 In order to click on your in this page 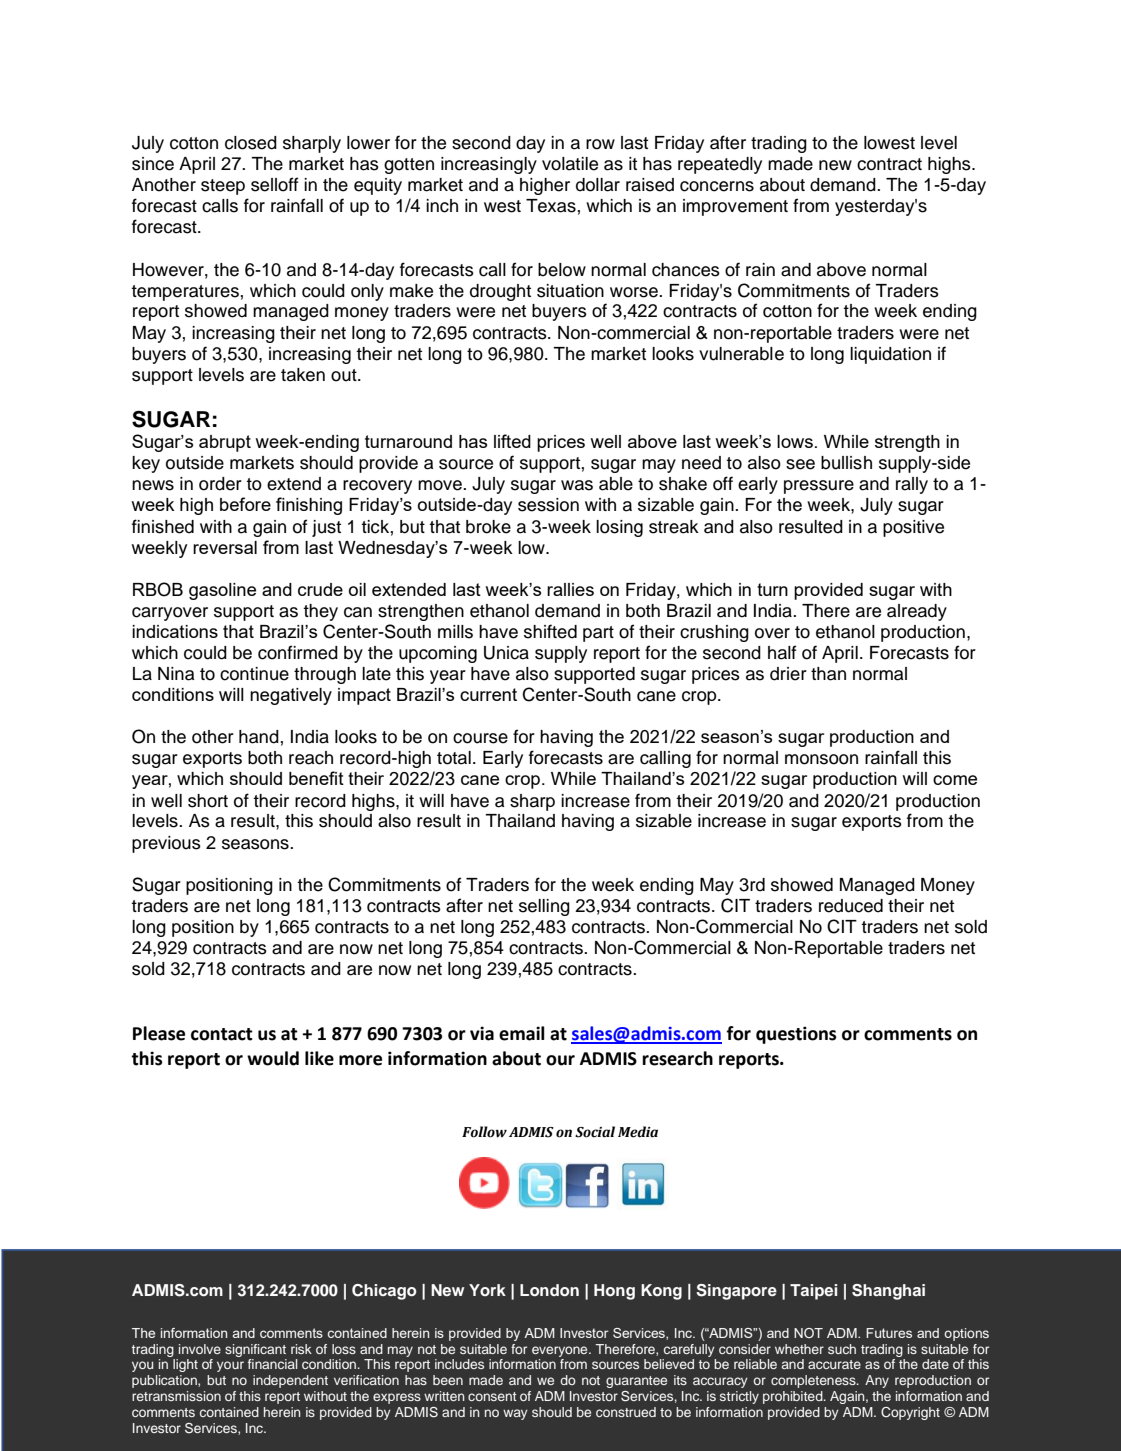, I will do `click(230, 1366)`.
